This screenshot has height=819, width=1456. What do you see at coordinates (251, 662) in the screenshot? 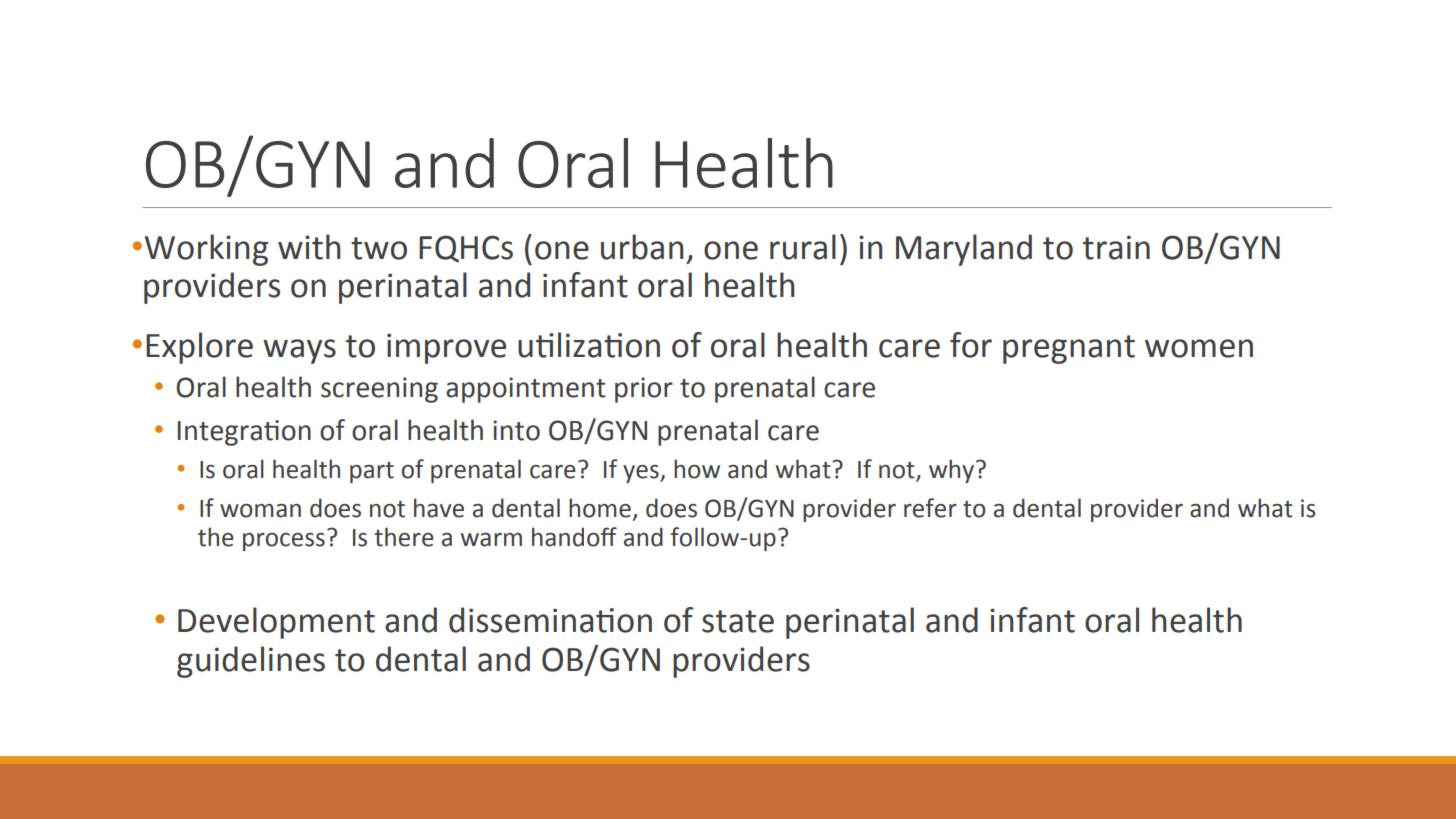
I see `guidelines` at bounding box center [251, 662].
